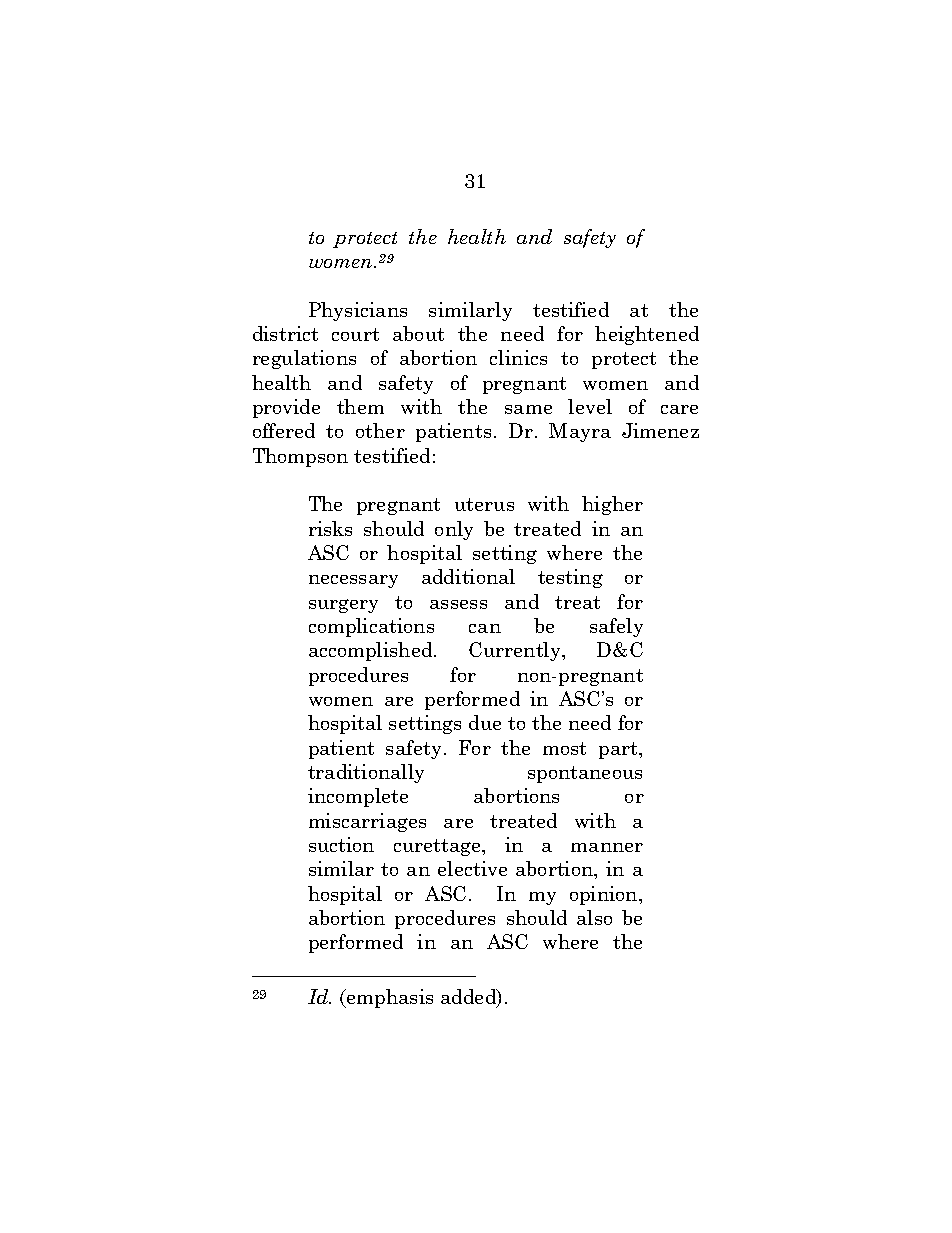 The width and height of the page is (952, 1233). Describe the element at coordinates (612, 505) in the page. I see `higher` at that location.
